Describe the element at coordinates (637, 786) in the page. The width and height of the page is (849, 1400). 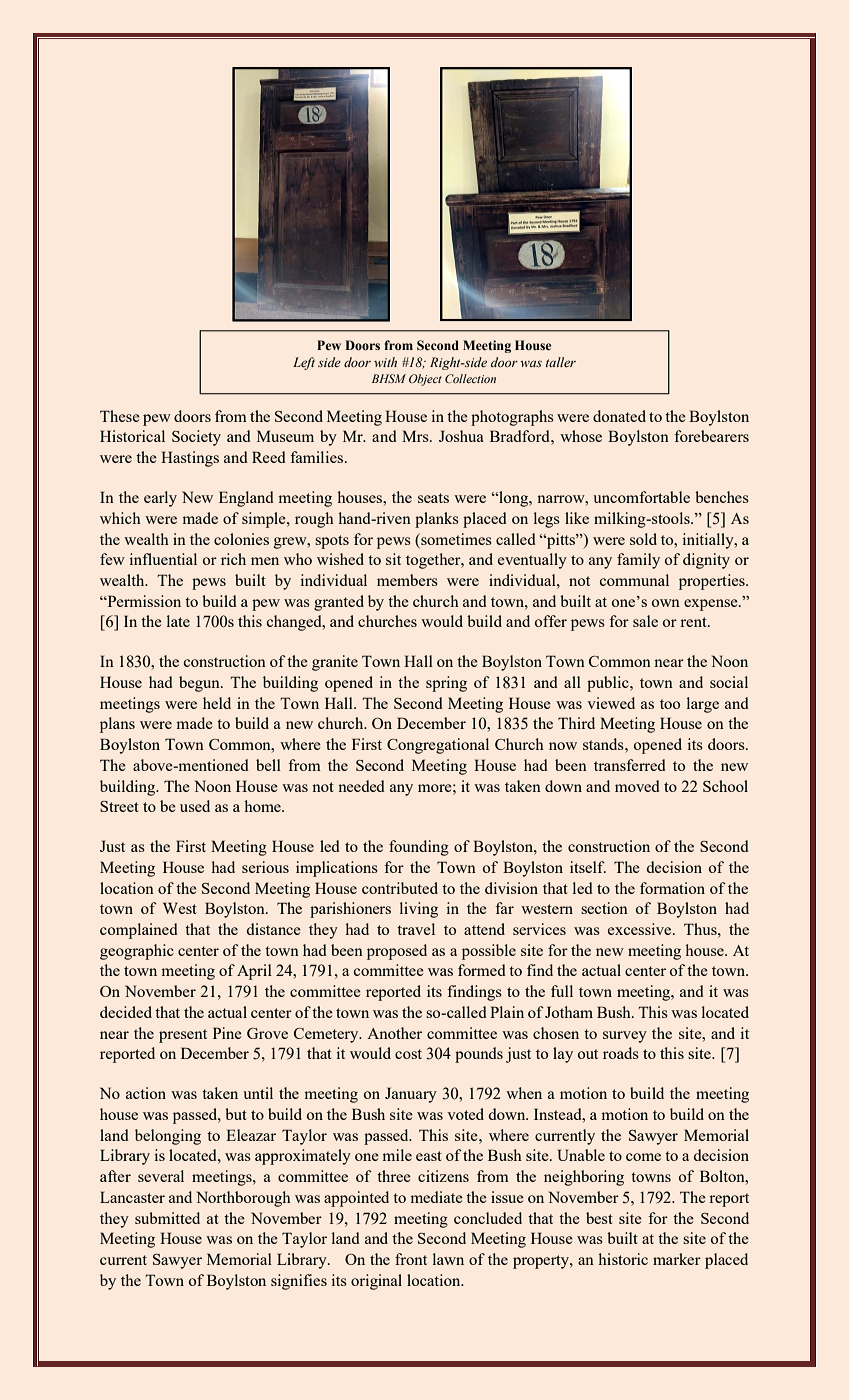
I see `moved` at that location.
